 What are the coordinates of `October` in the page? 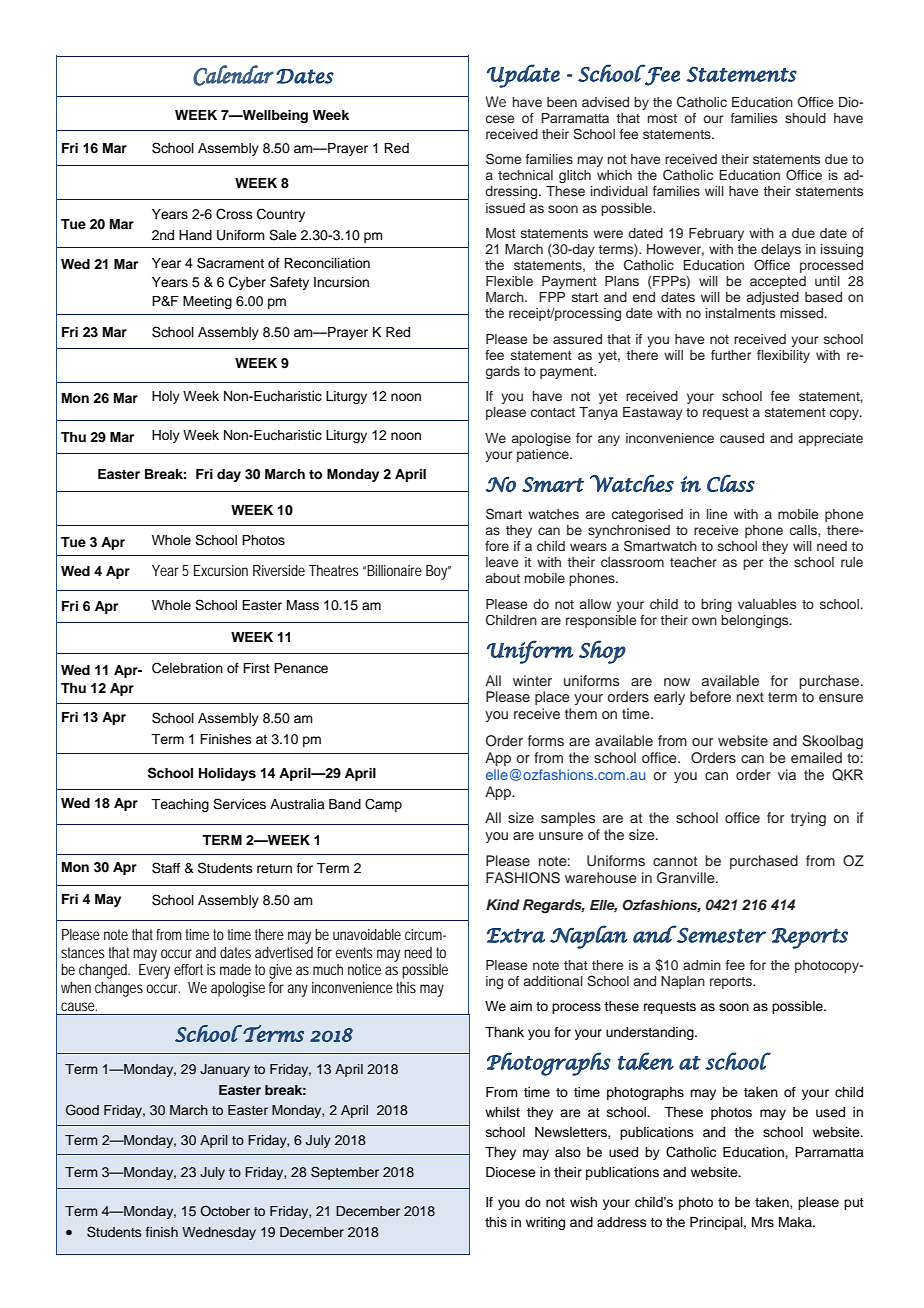 It's located at (225, 1211).
